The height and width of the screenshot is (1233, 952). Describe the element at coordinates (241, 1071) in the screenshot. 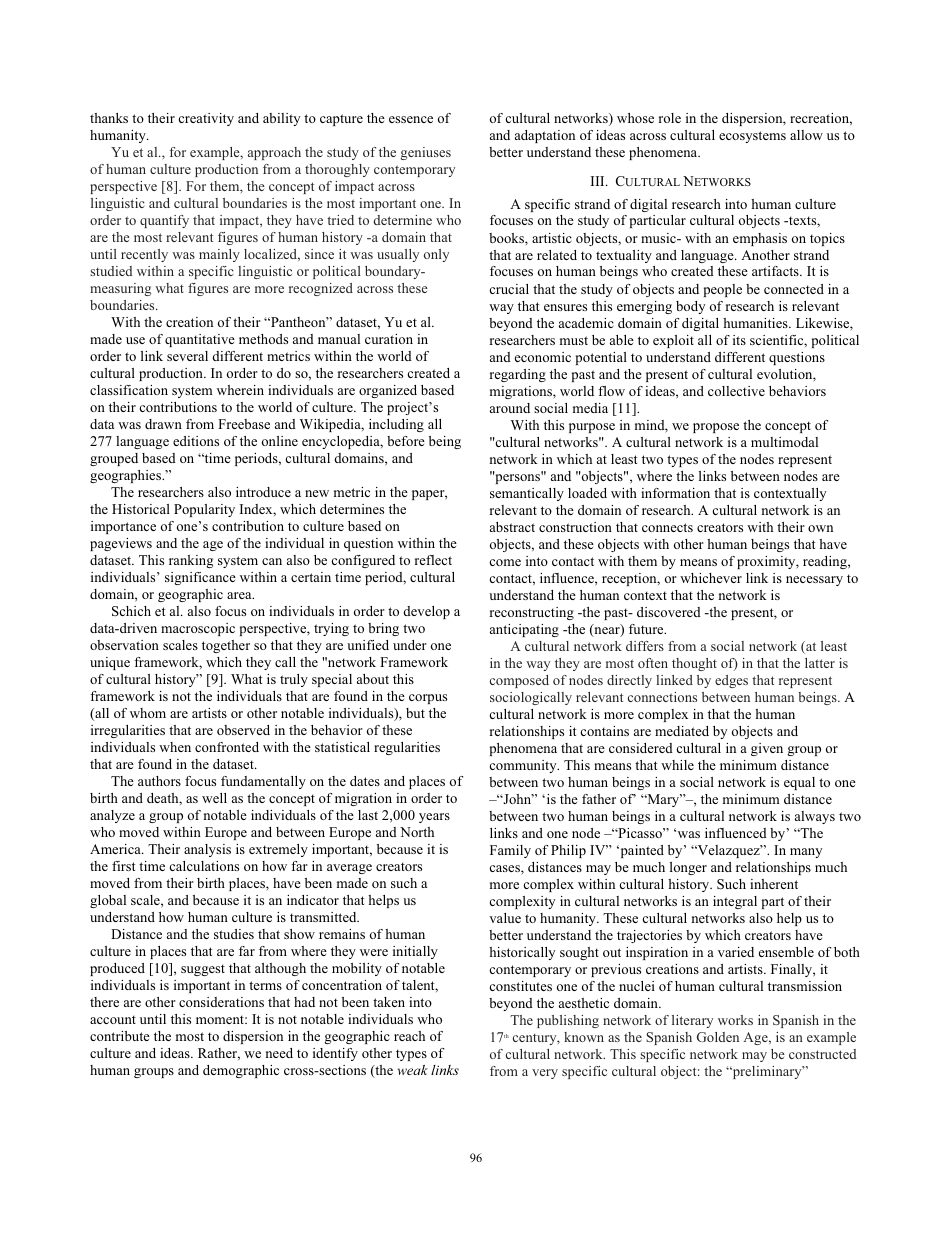

I see `demographic` at that location.
